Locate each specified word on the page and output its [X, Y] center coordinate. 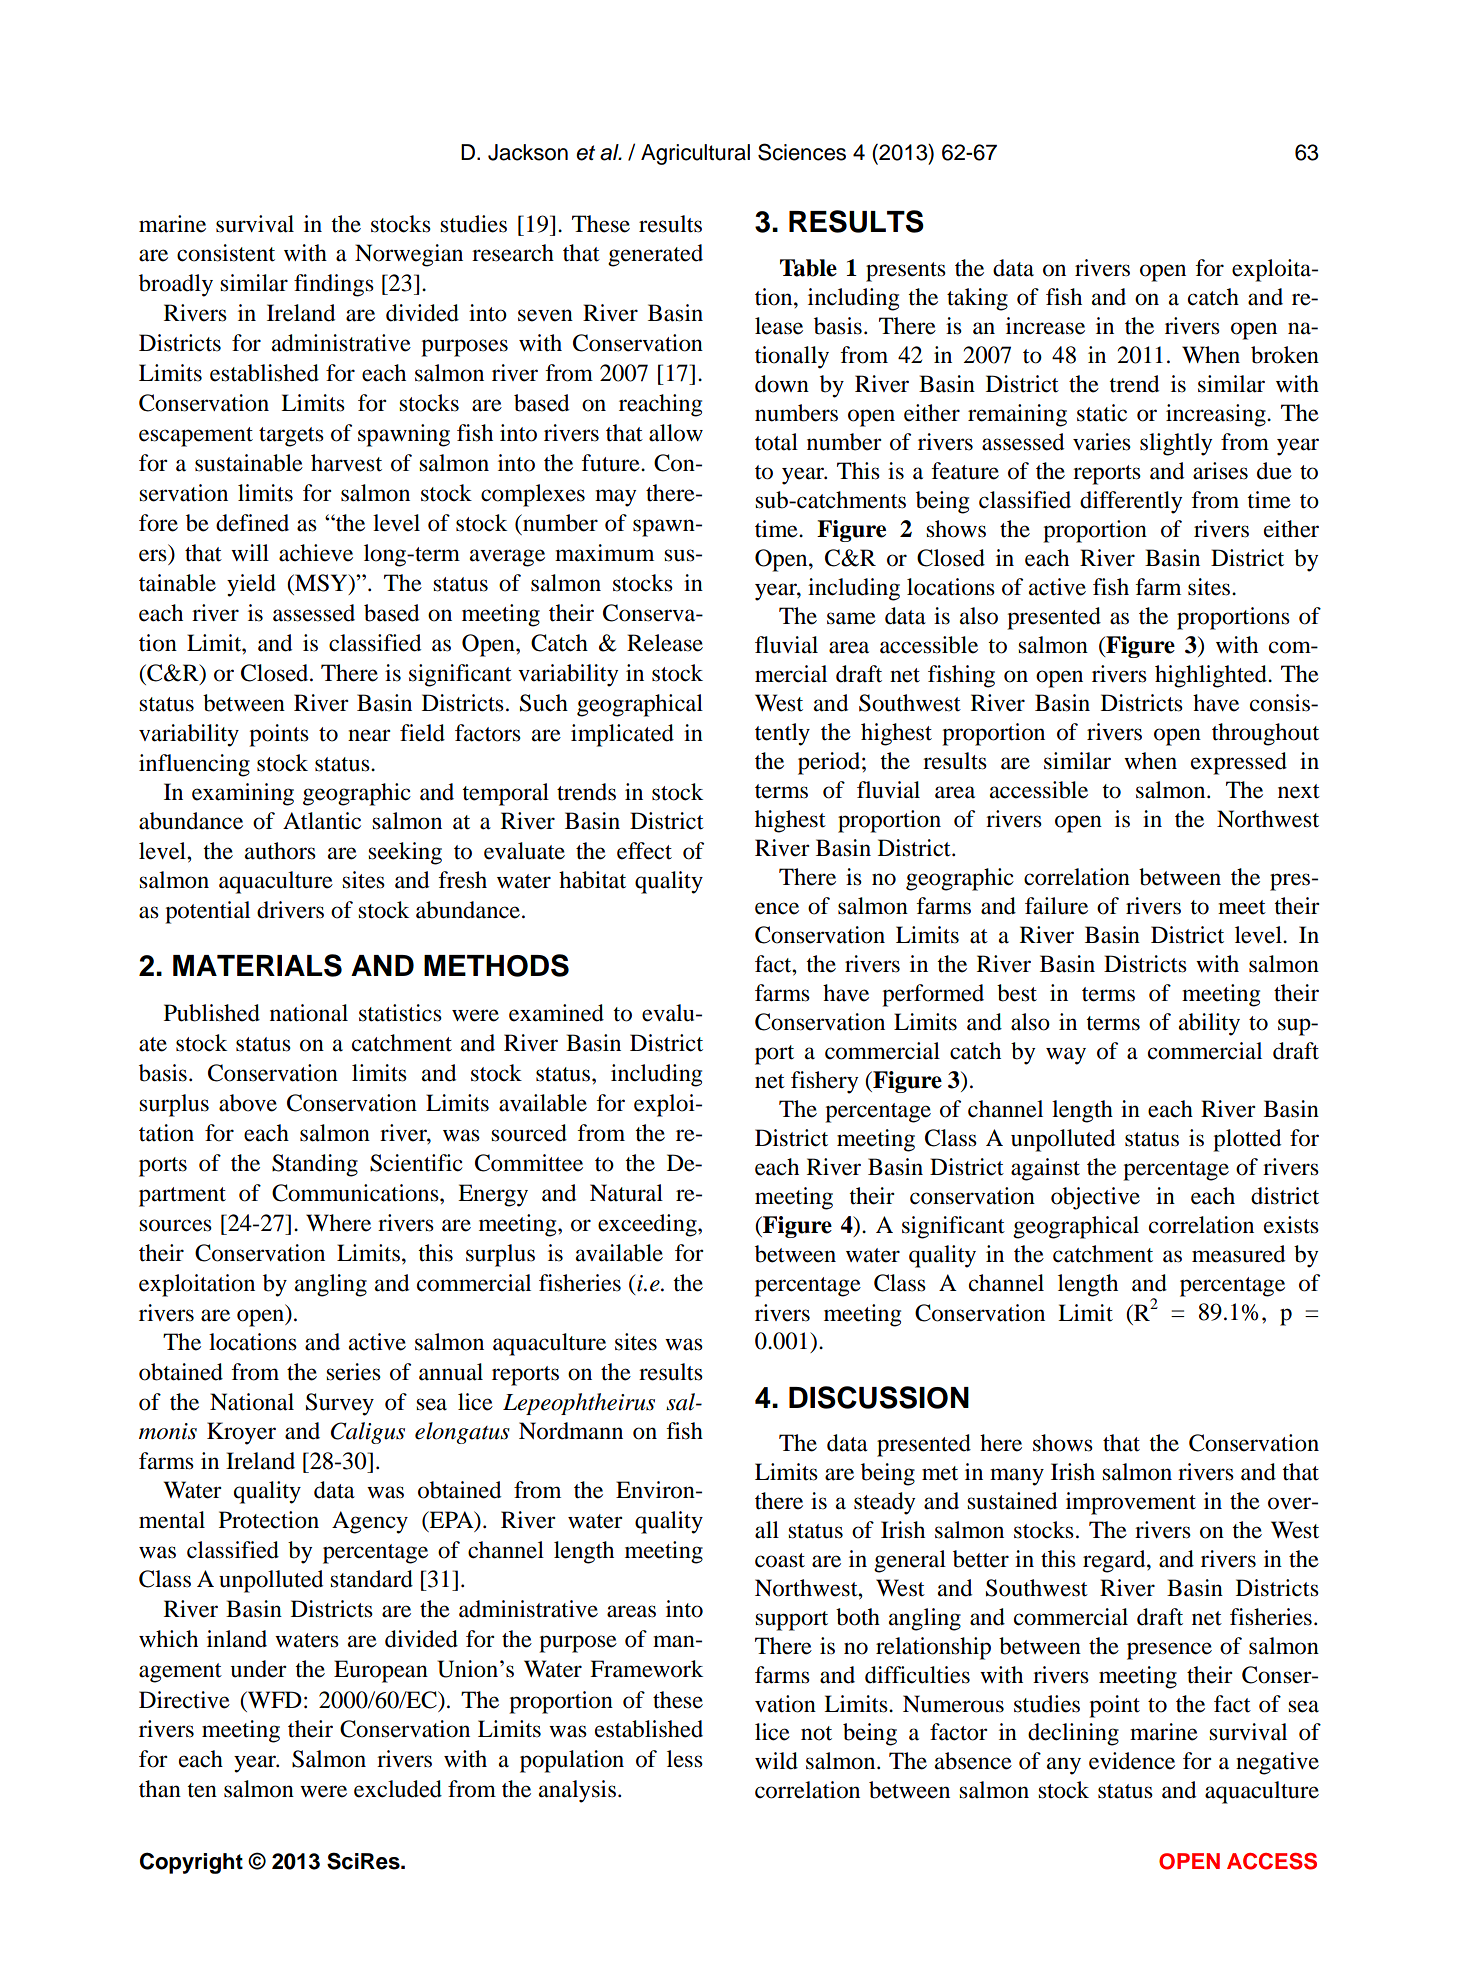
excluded [398, 1789]
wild [776, 1761]
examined [556, 1013]
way [1066, 1056]
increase [1045, 326]
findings [334, 285]
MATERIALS [257, 965]
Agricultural [695, 154]
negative [1277, 1763]
